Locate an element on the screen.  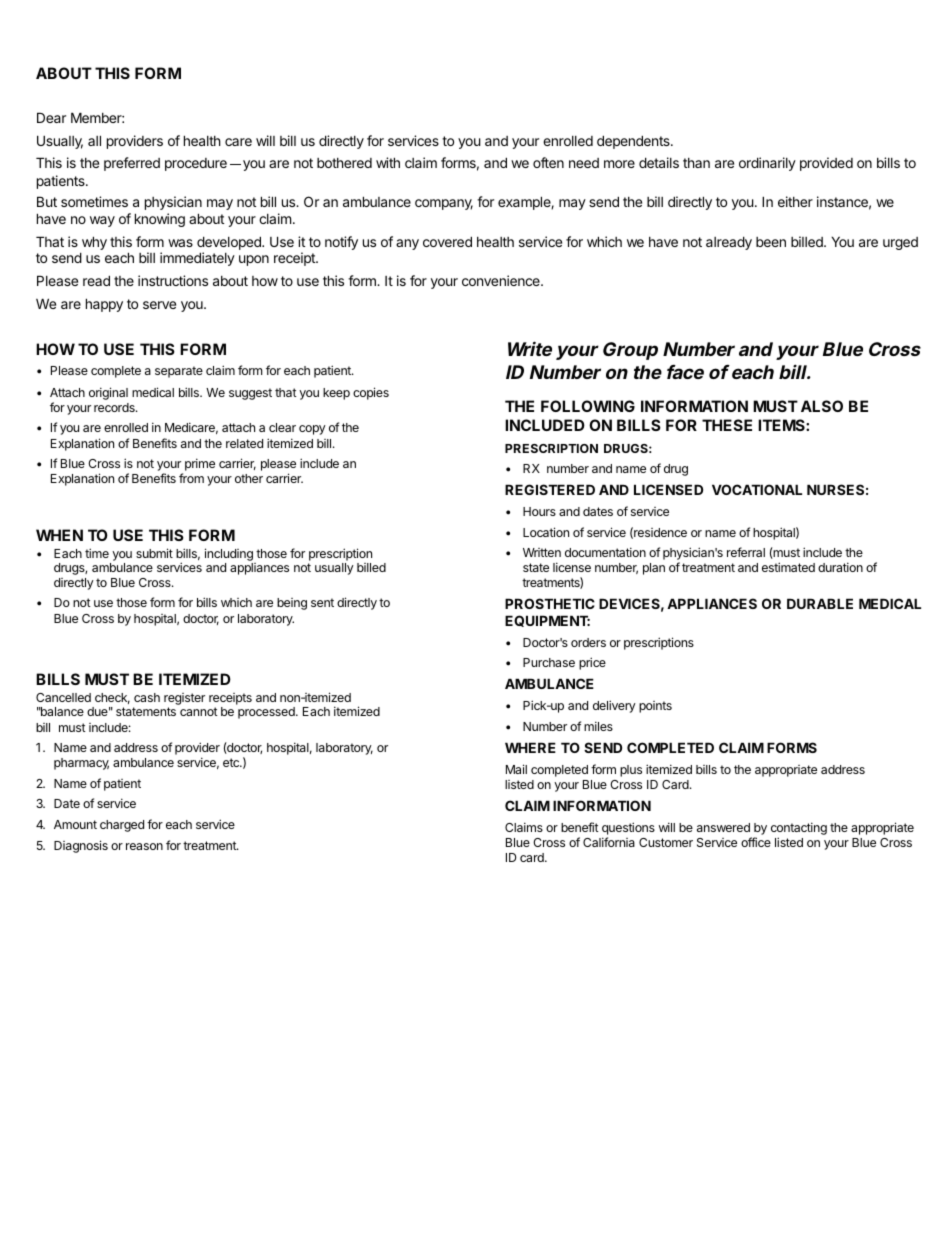
preferred is located at coordinates (132, 164).
